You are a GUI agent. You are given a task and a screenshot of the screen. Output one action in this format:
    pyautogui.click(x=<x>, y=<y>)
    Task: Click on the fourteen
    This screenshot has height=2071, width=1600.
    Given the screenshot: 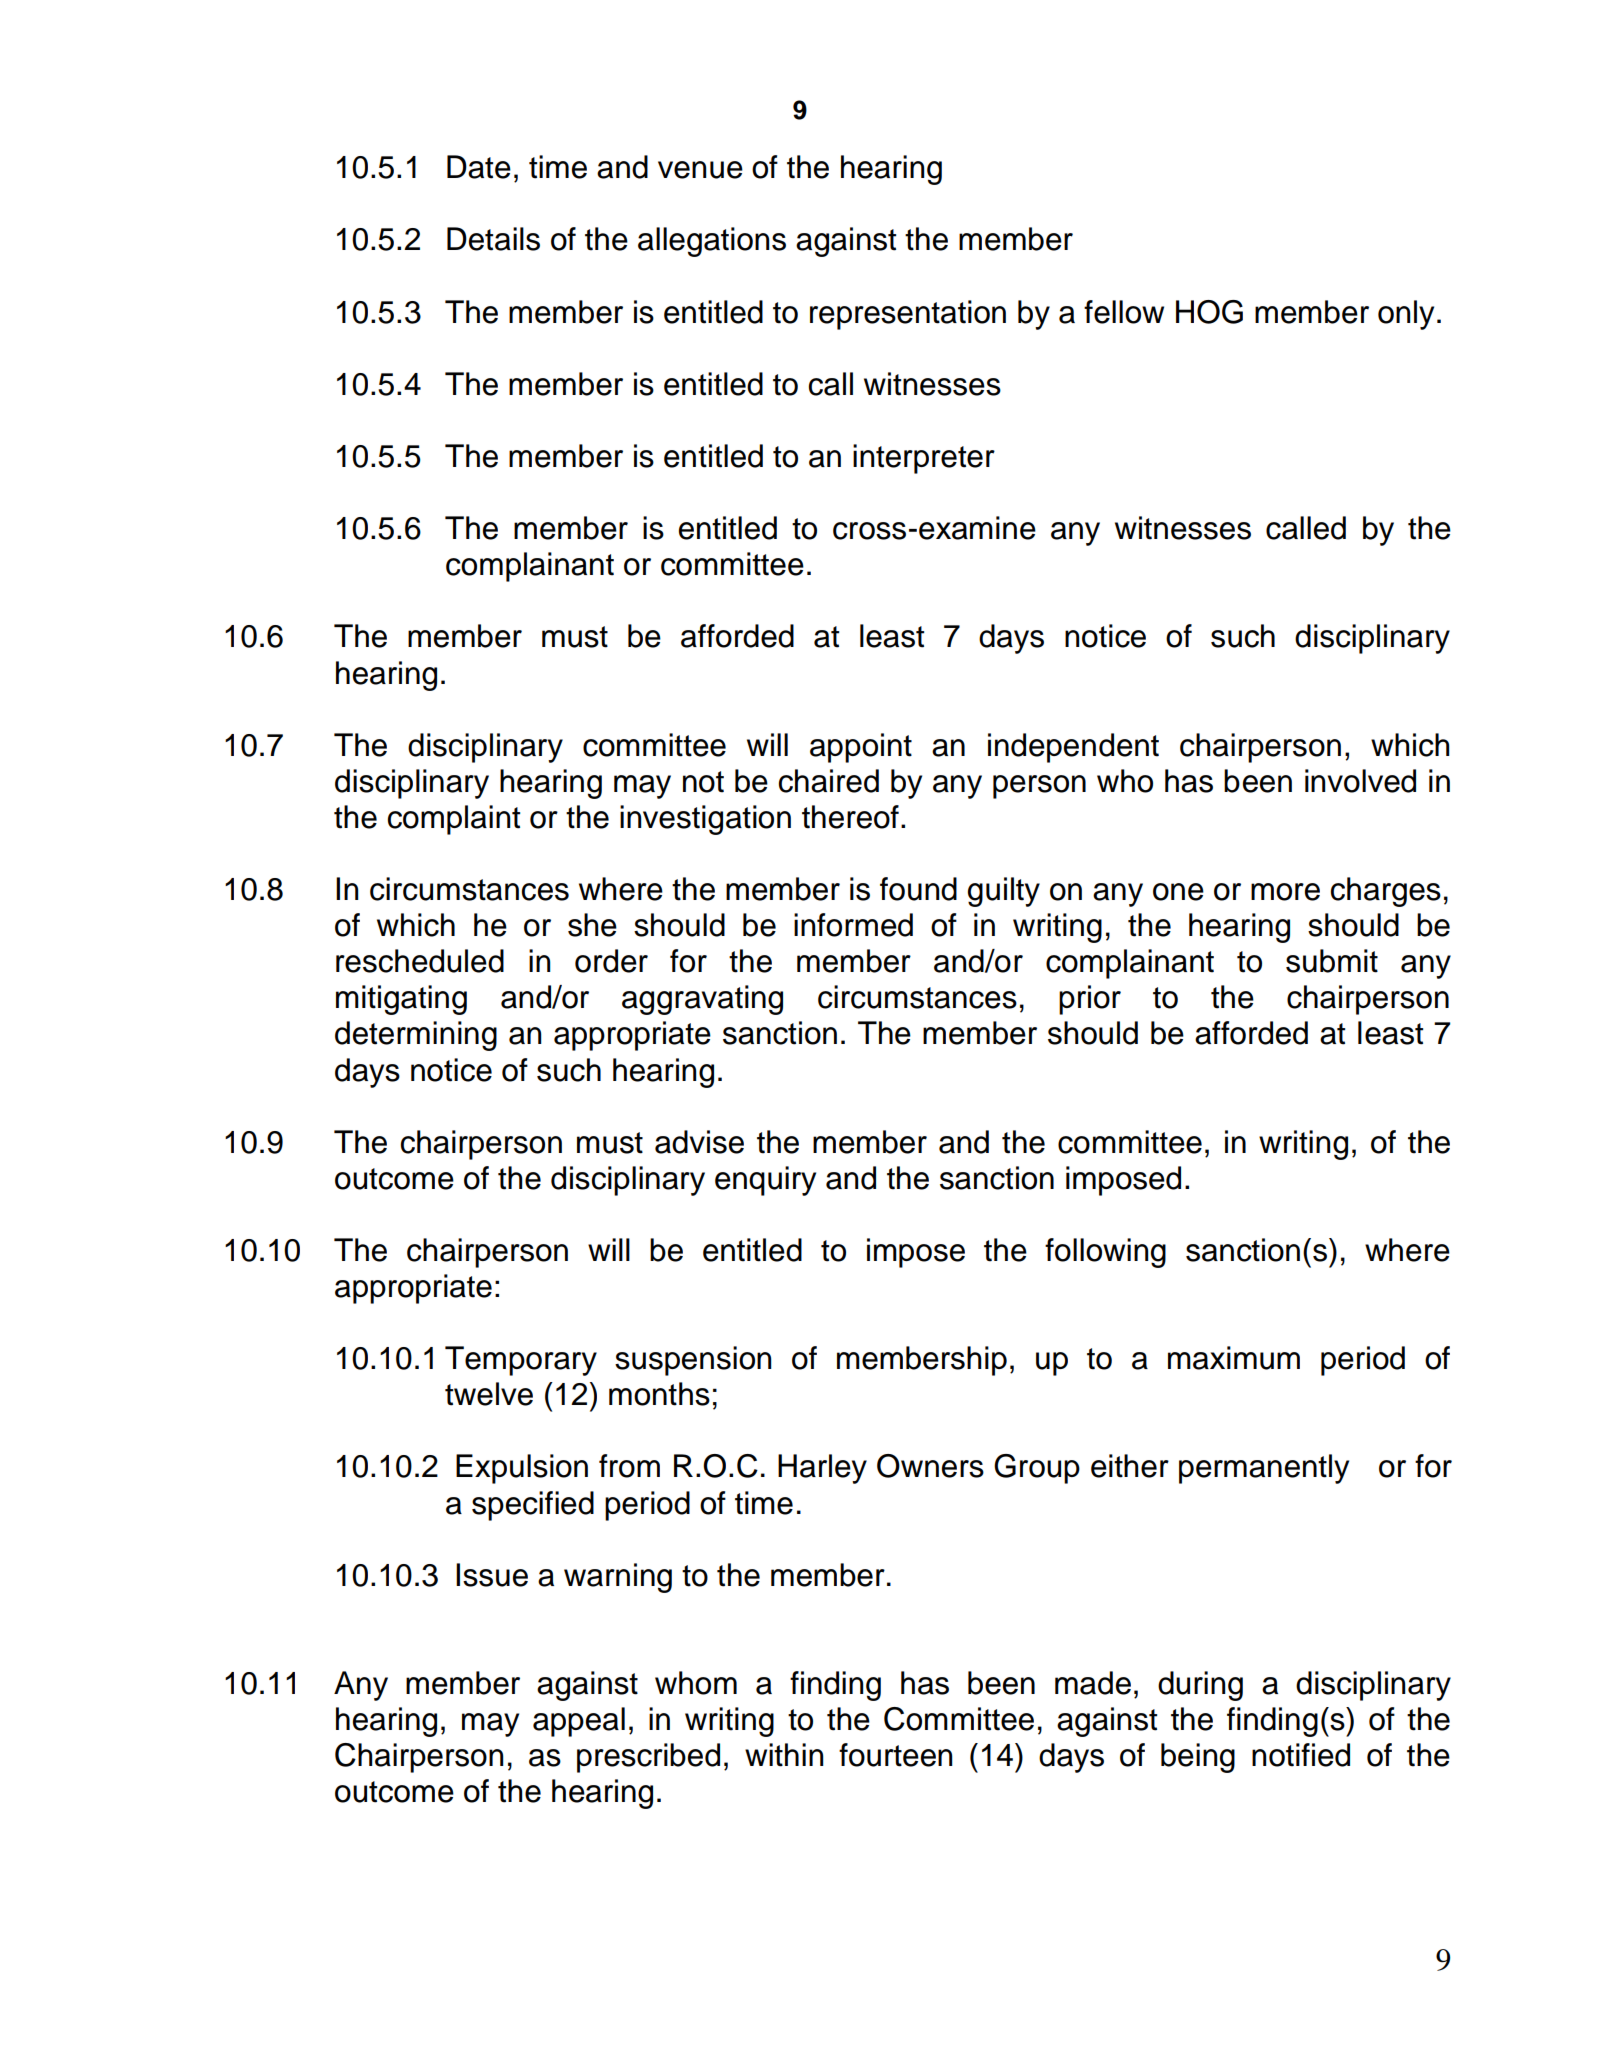 What is the action you would take?
    pyautogui.click(x=895, y=1755)
